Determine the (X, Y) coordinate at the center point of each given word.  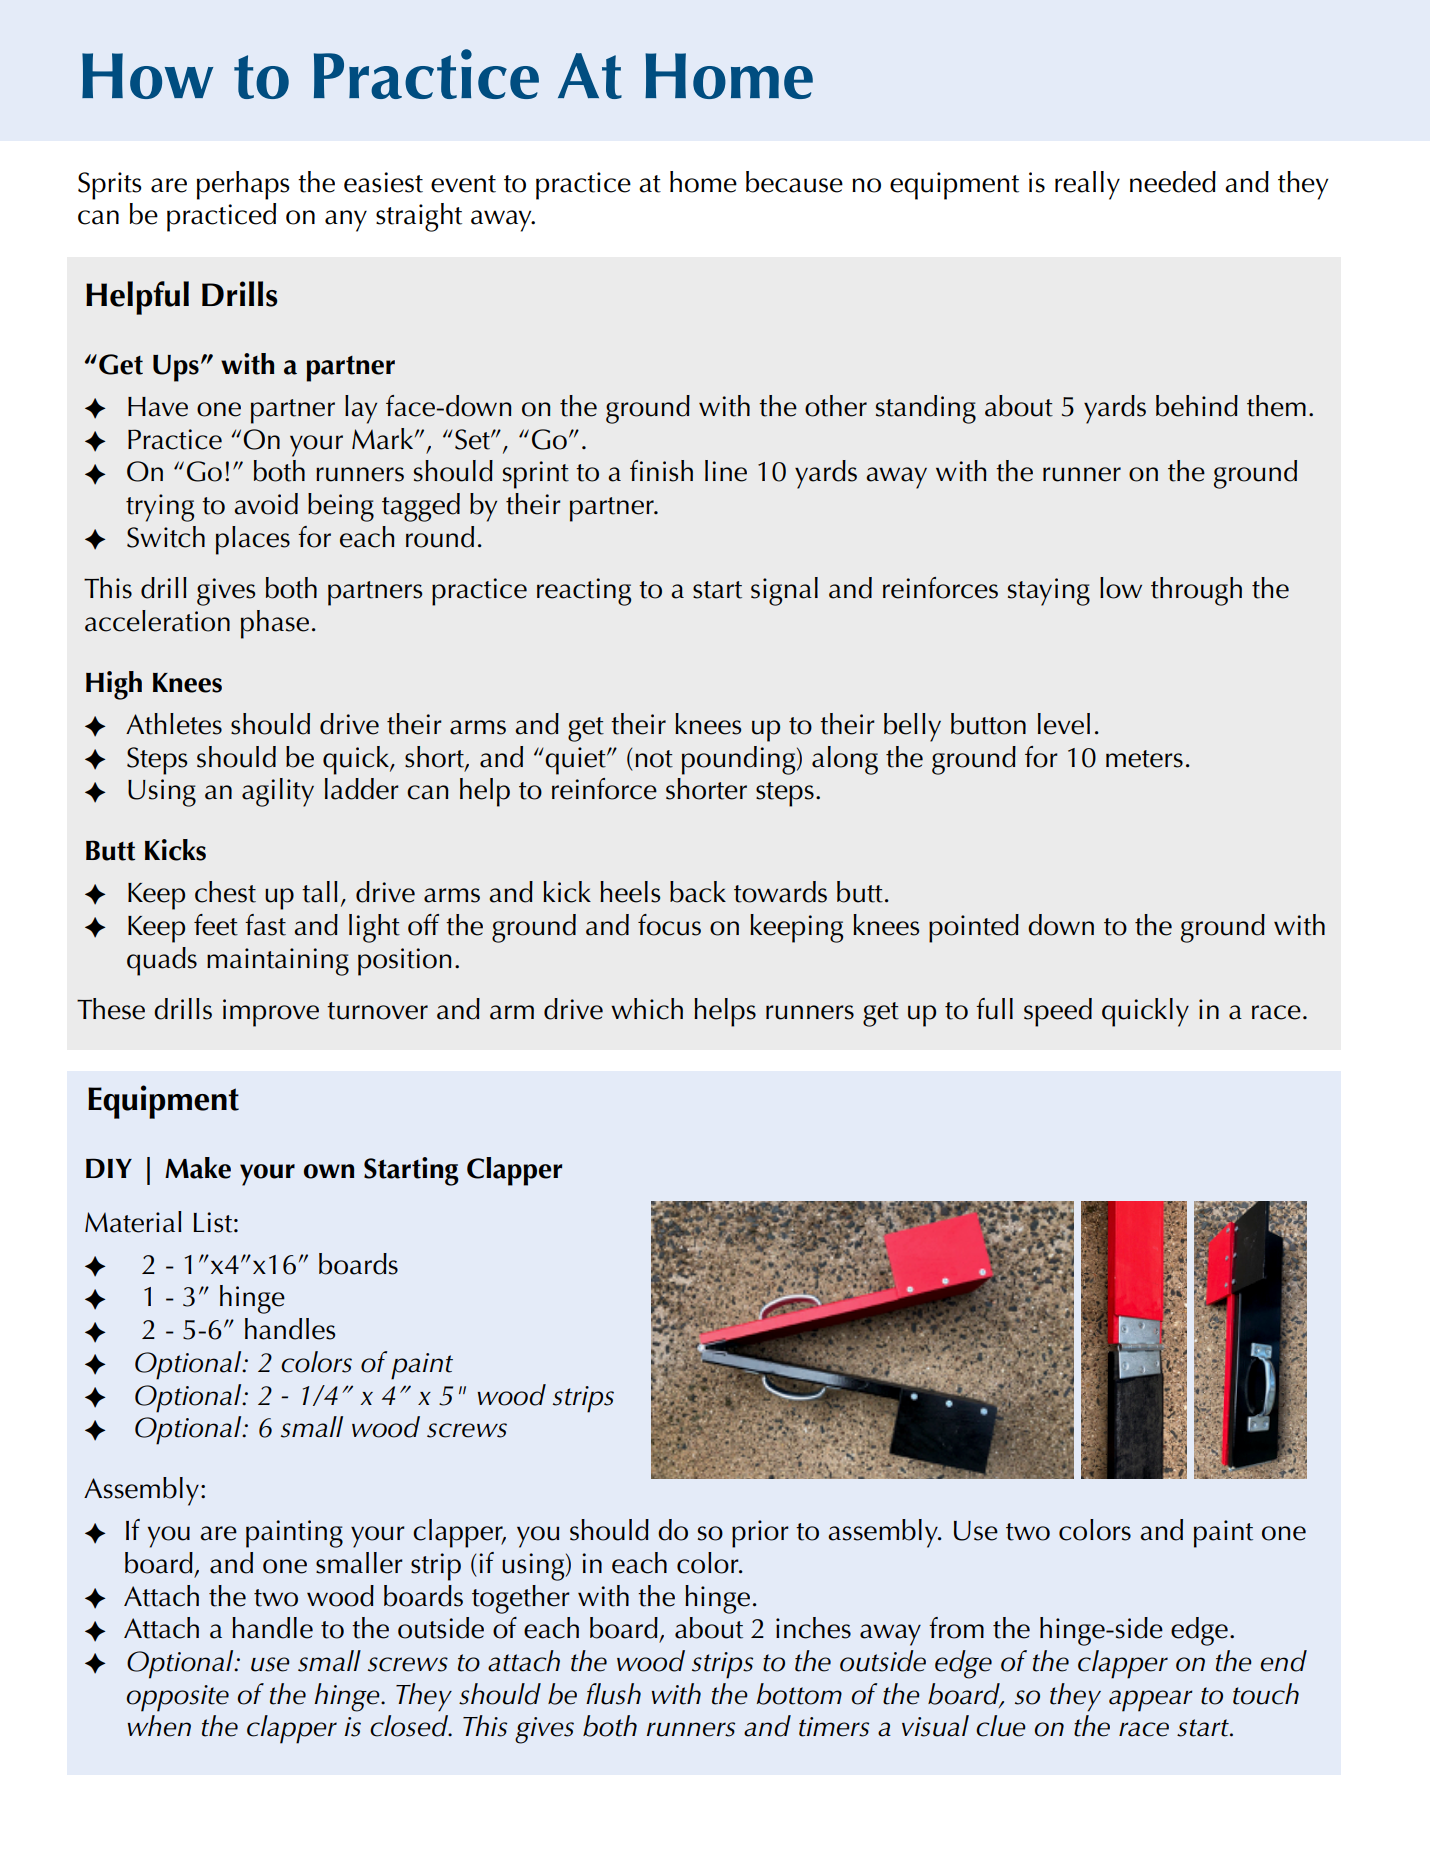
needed (1173, 182)
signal (784, 591)
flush (613, 1694)
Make (198, 1168)
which (647, 1009)
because (794, 182)
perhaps (243, 185)
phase (275, 624)
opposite (177, 1698)
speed (1058, 1012)
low (1121, 588)
